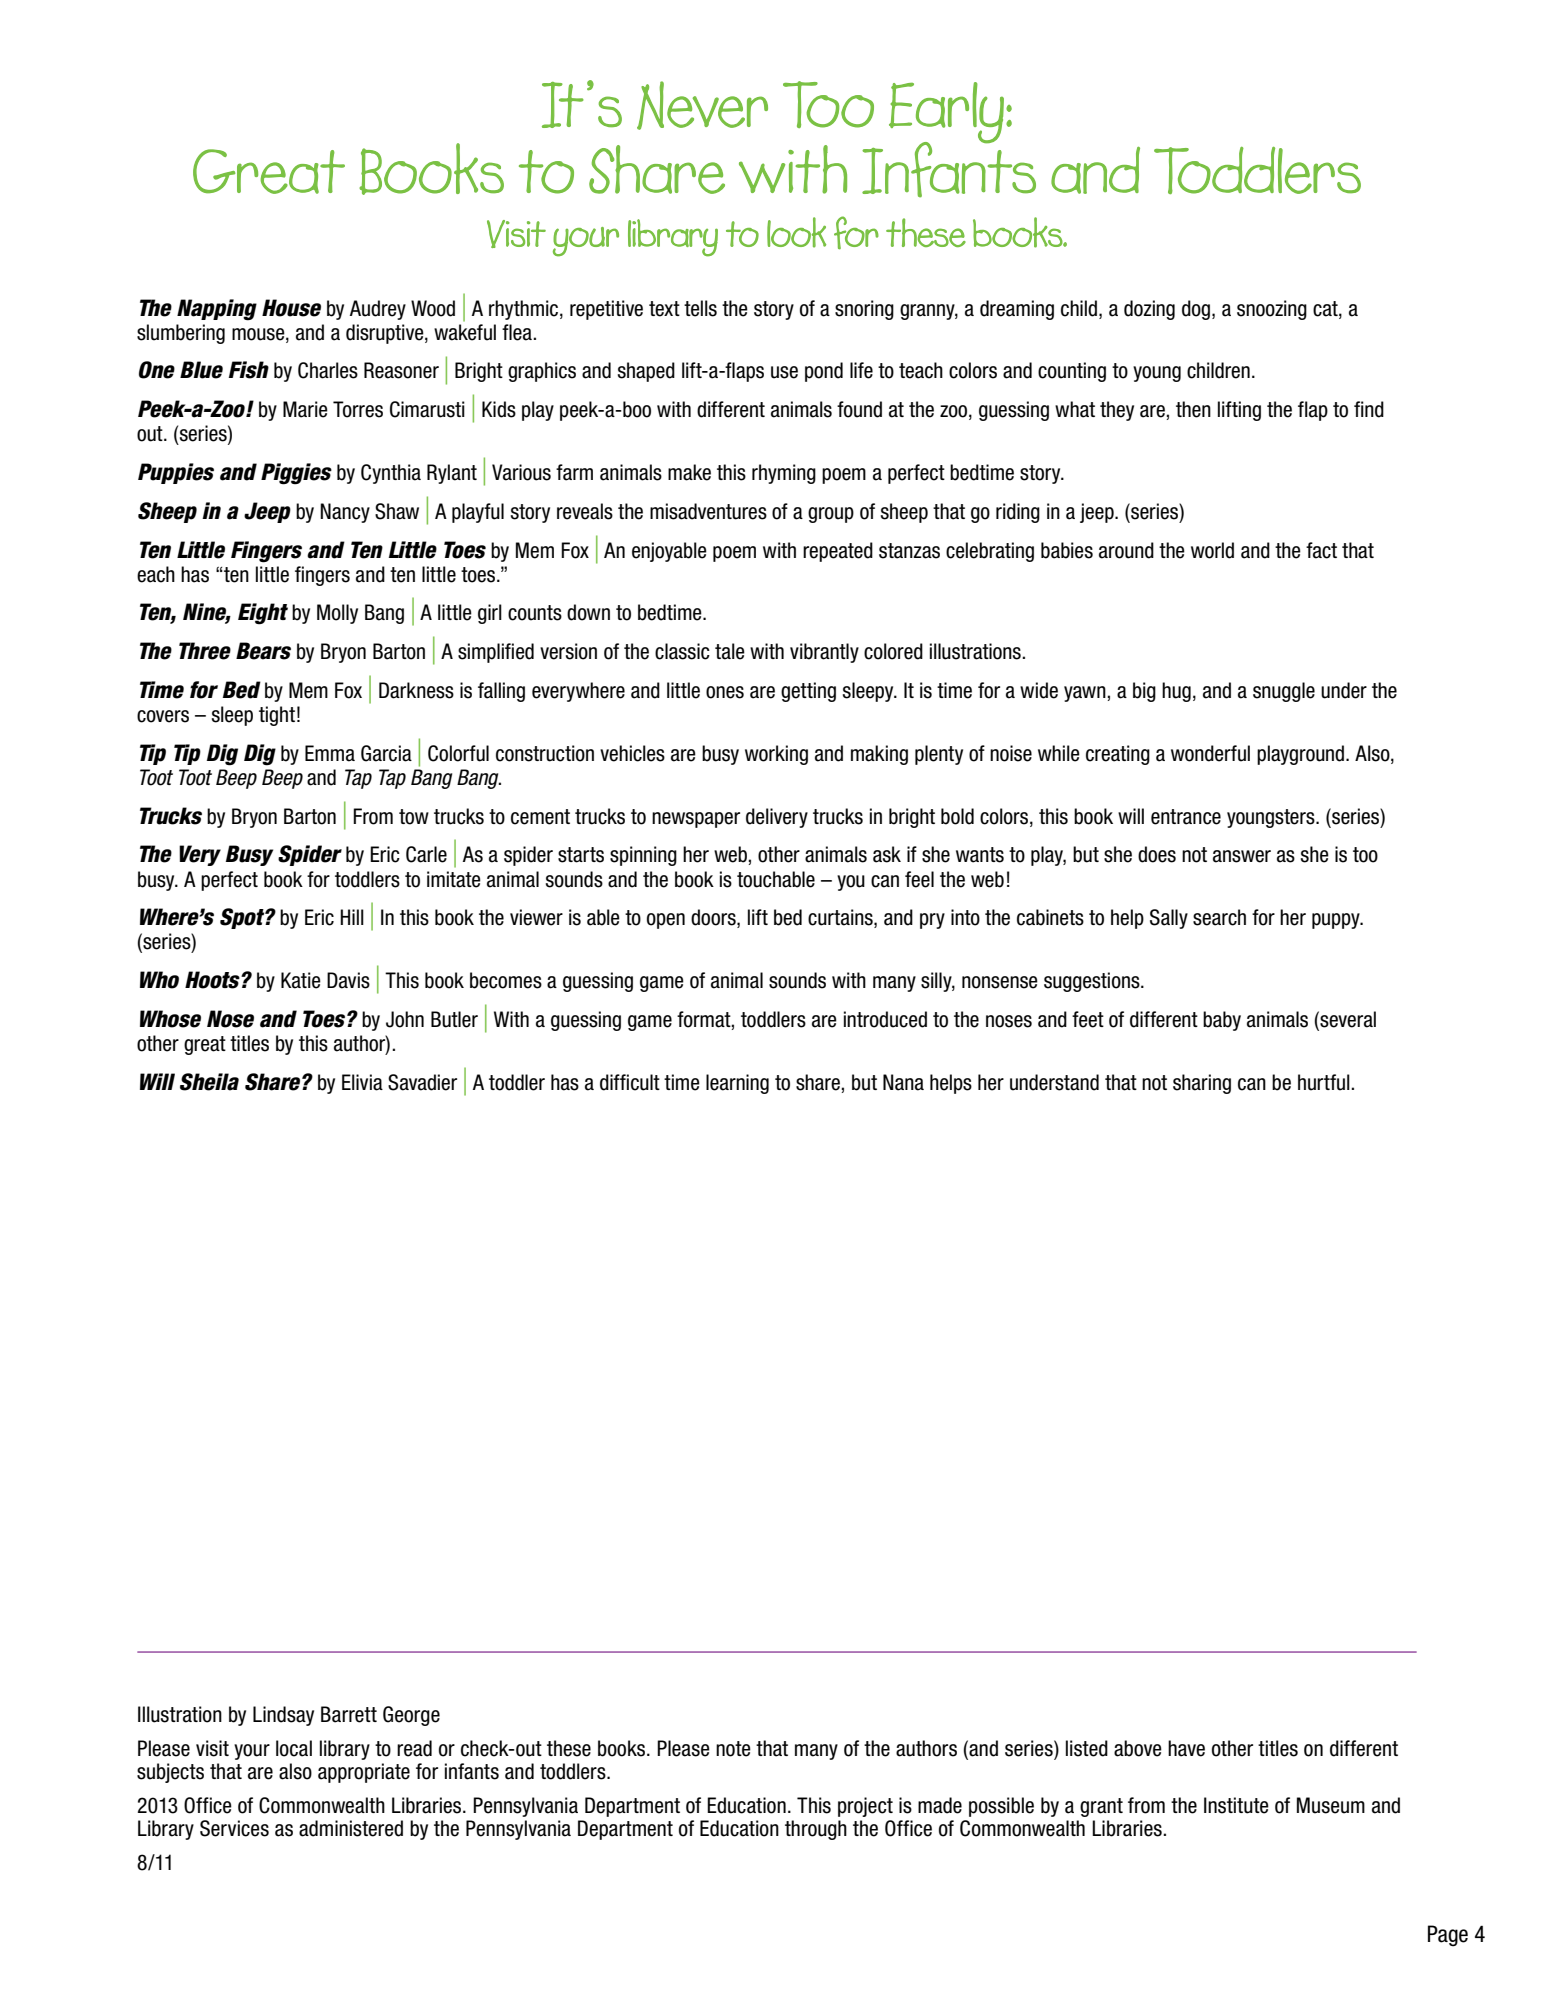 The height and width of the screenshot is (2011, 1554). I want to click on working, so click(776, 755).
